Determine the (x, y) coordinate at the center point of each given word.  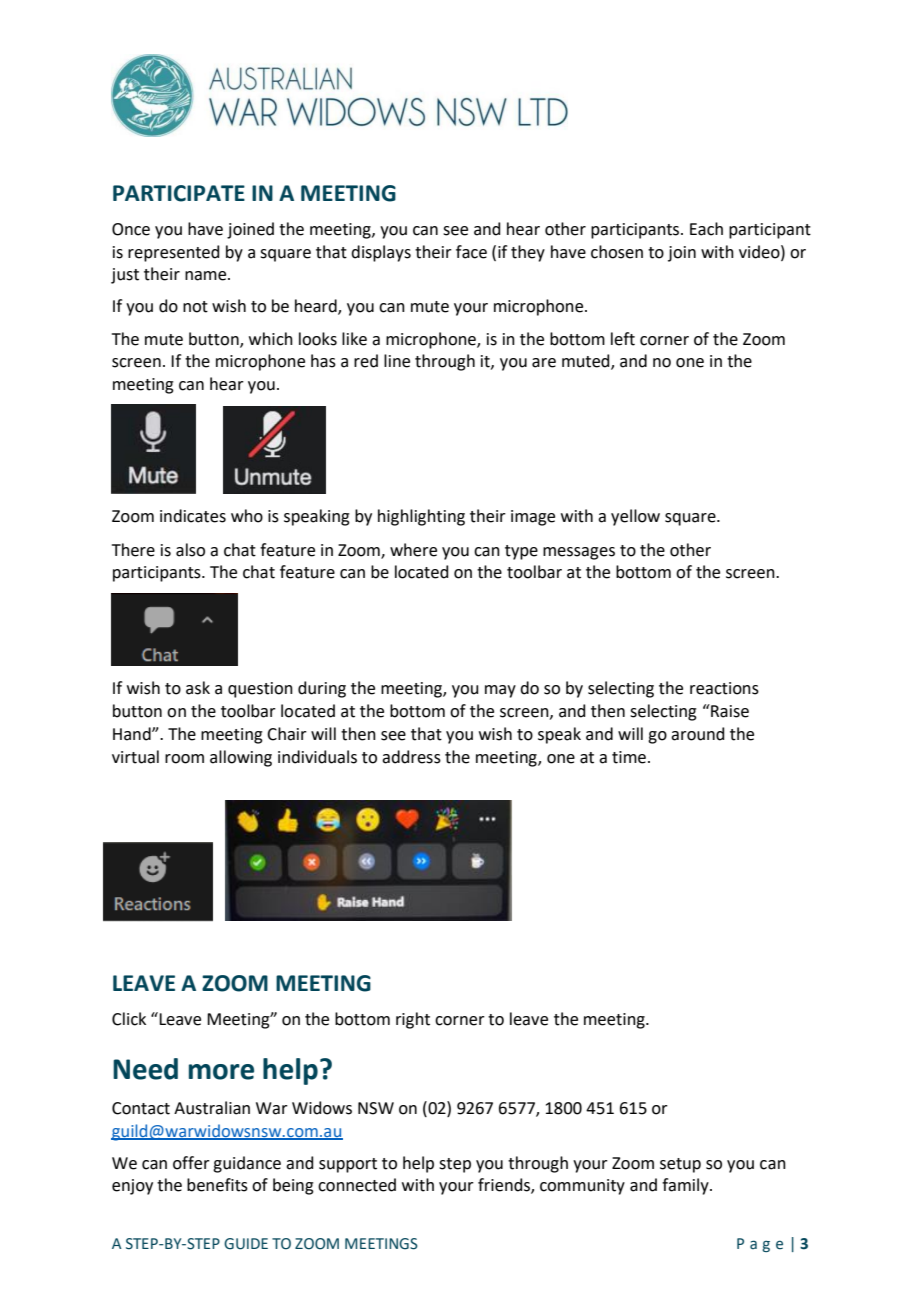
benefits (217, 1185)
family (686, 1186)
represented (174, 253)
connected (357, 1185)
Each (706, 229)
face (471, 252)
